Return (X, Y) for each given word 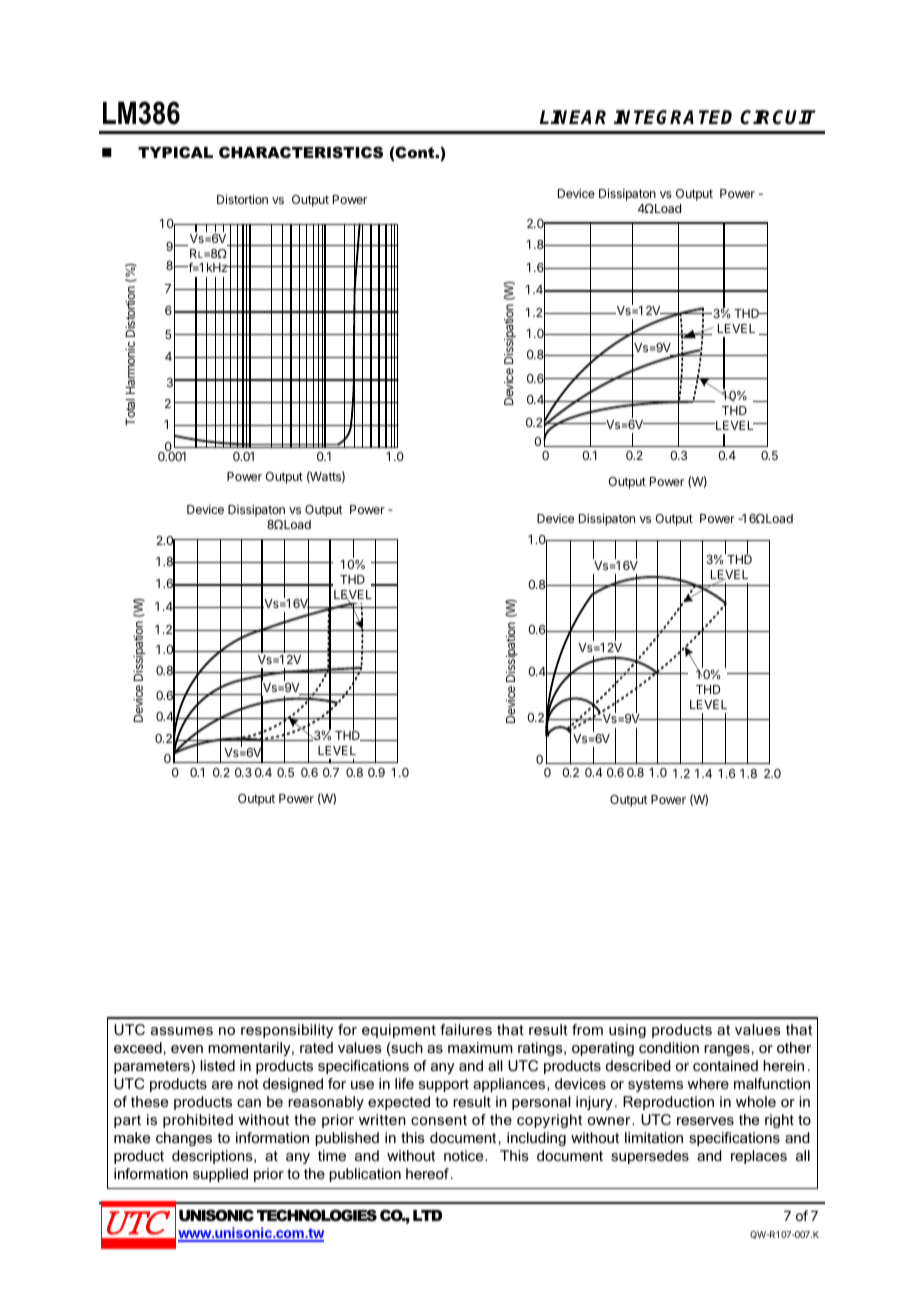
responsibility (287, 1031)
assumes (182, 1031)
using (627, 1031)
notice (465, 1155)
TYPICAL (175, 152)
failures (466, 1029)
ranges (727, 1050)
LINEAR (573, 117)
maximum (480, 1047)
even (187, 1049)
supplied (220, 1175)
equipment (399, 1031)
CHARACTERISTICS (301, 152)
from (587, 1029)
